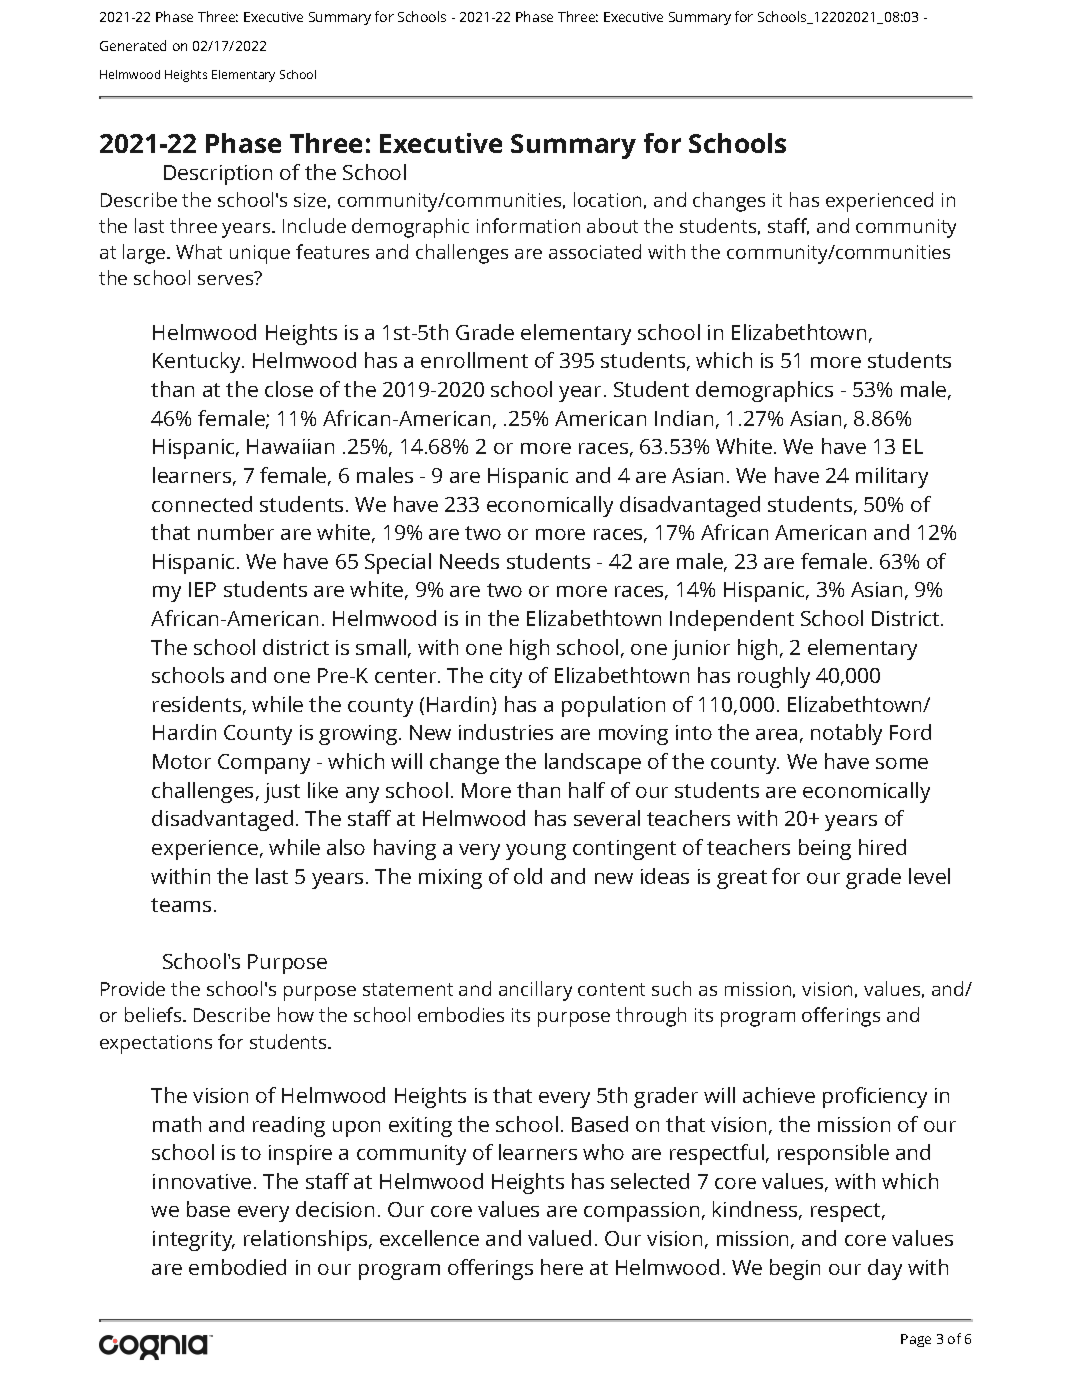 The width and height of the page is (1072, 1387). I want to click on military, so click(892, 477).
